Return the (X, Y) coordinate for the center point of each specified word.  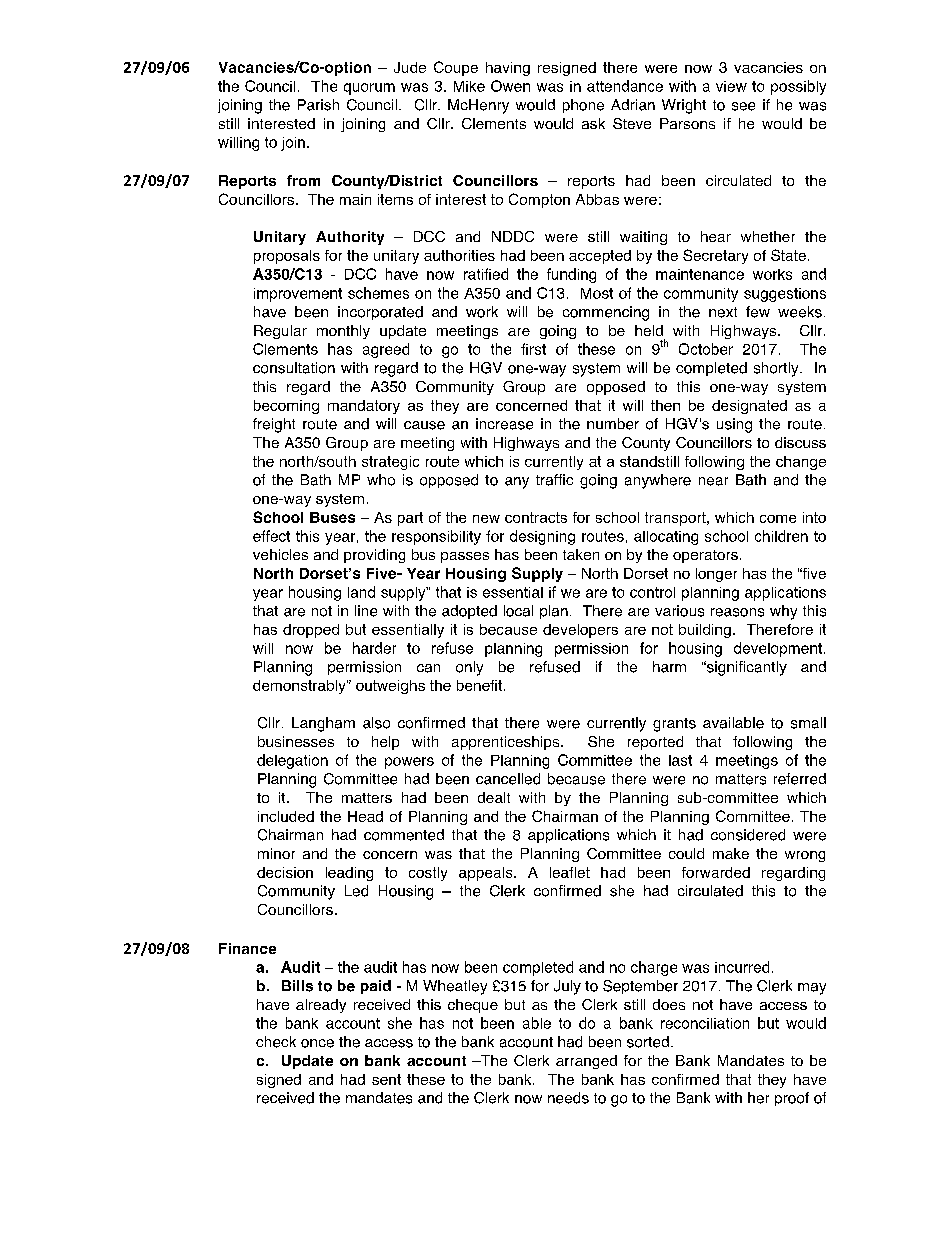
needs (568, 1098)
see (743, 106)
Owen (510, 86)
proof (792, 1099)
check (276, 1042)
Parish (318, 105)
